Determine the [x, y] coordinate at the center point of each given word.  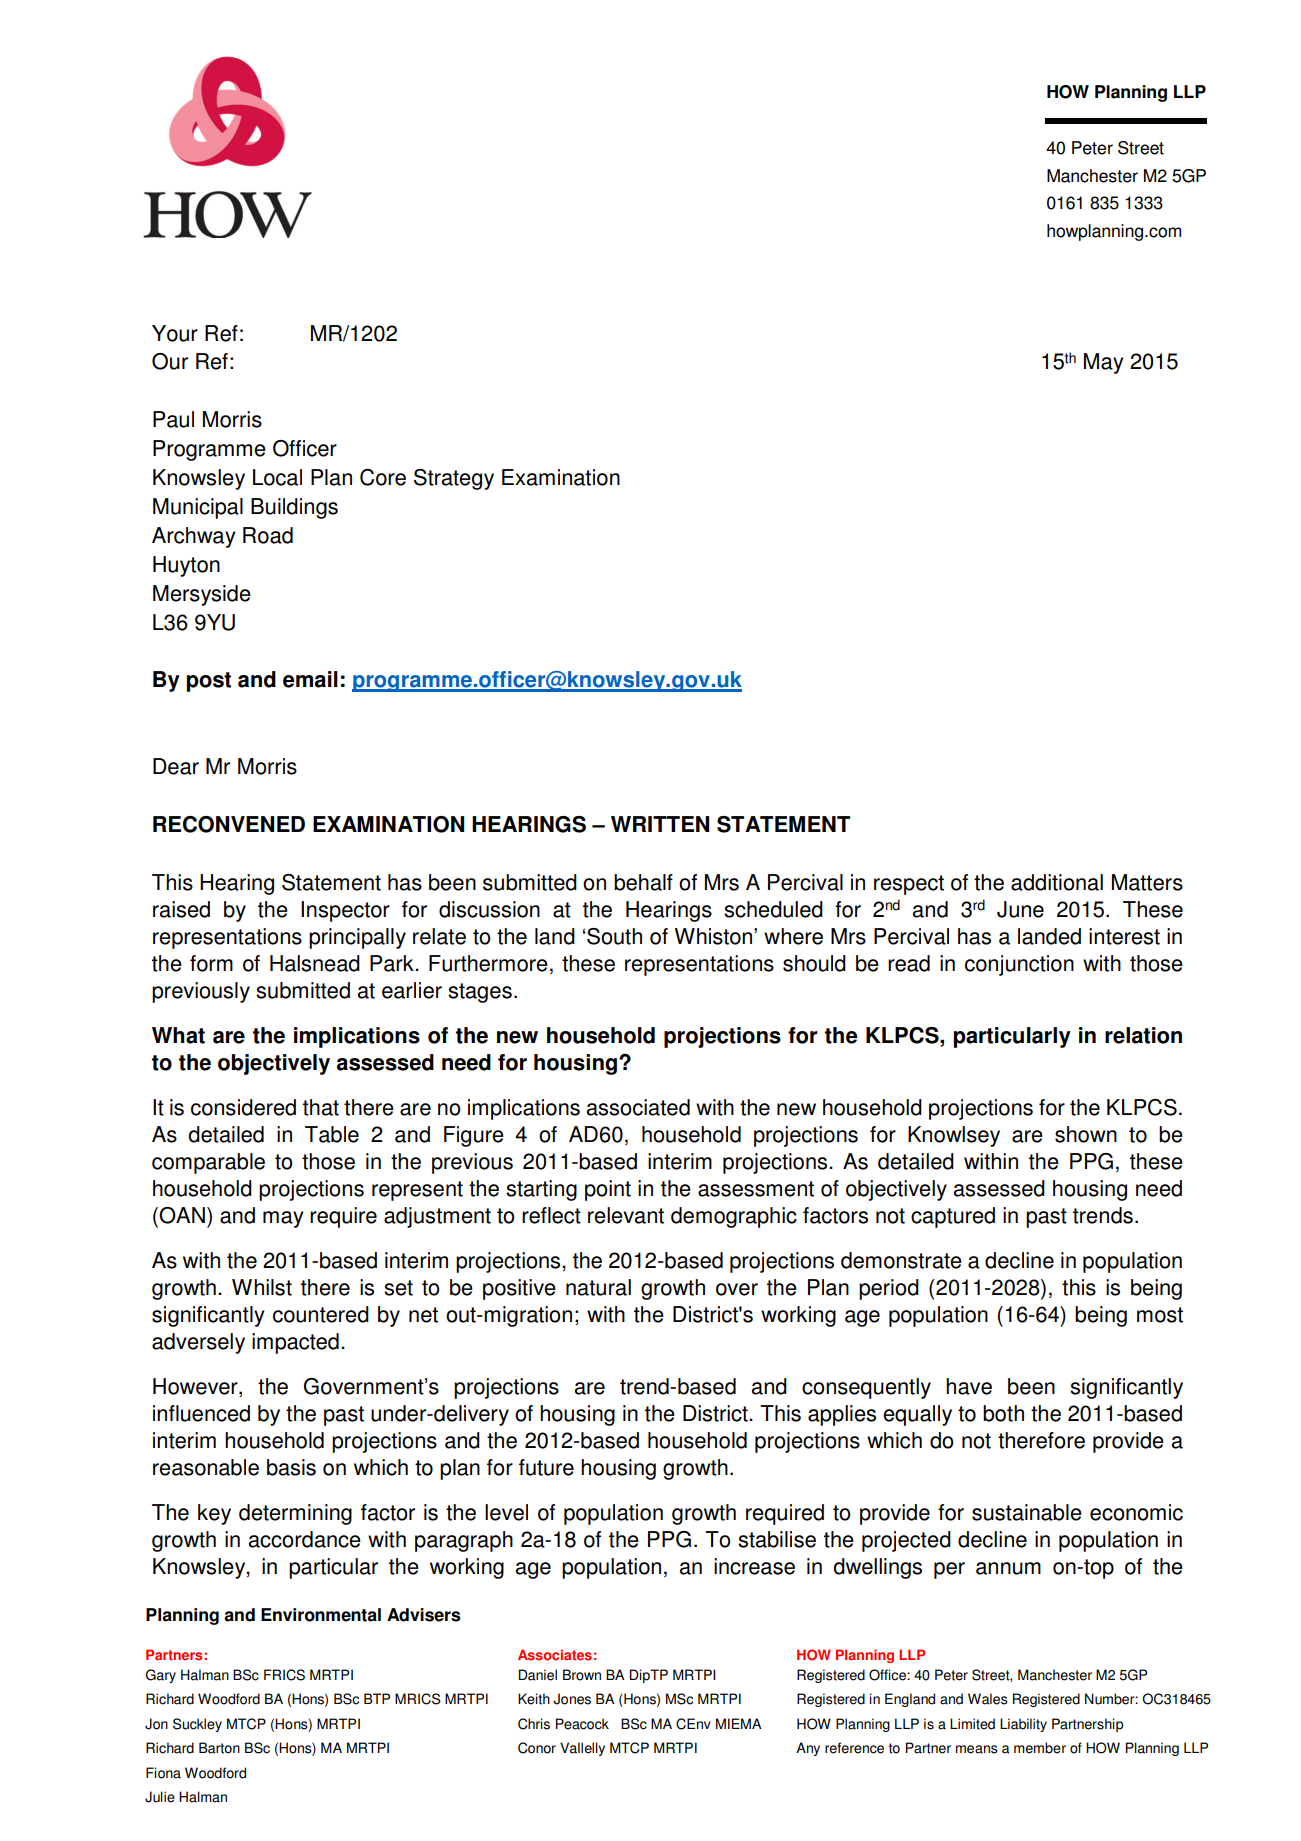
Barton [219, 1748]
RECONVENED [229, 824]
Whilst [262, 1287]
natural [598, 1287]
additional [1057, 882]
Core [383, 477]
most [1160, 1315]
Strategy [454, 479]
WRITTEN [660, 824]
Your [175, 333]
